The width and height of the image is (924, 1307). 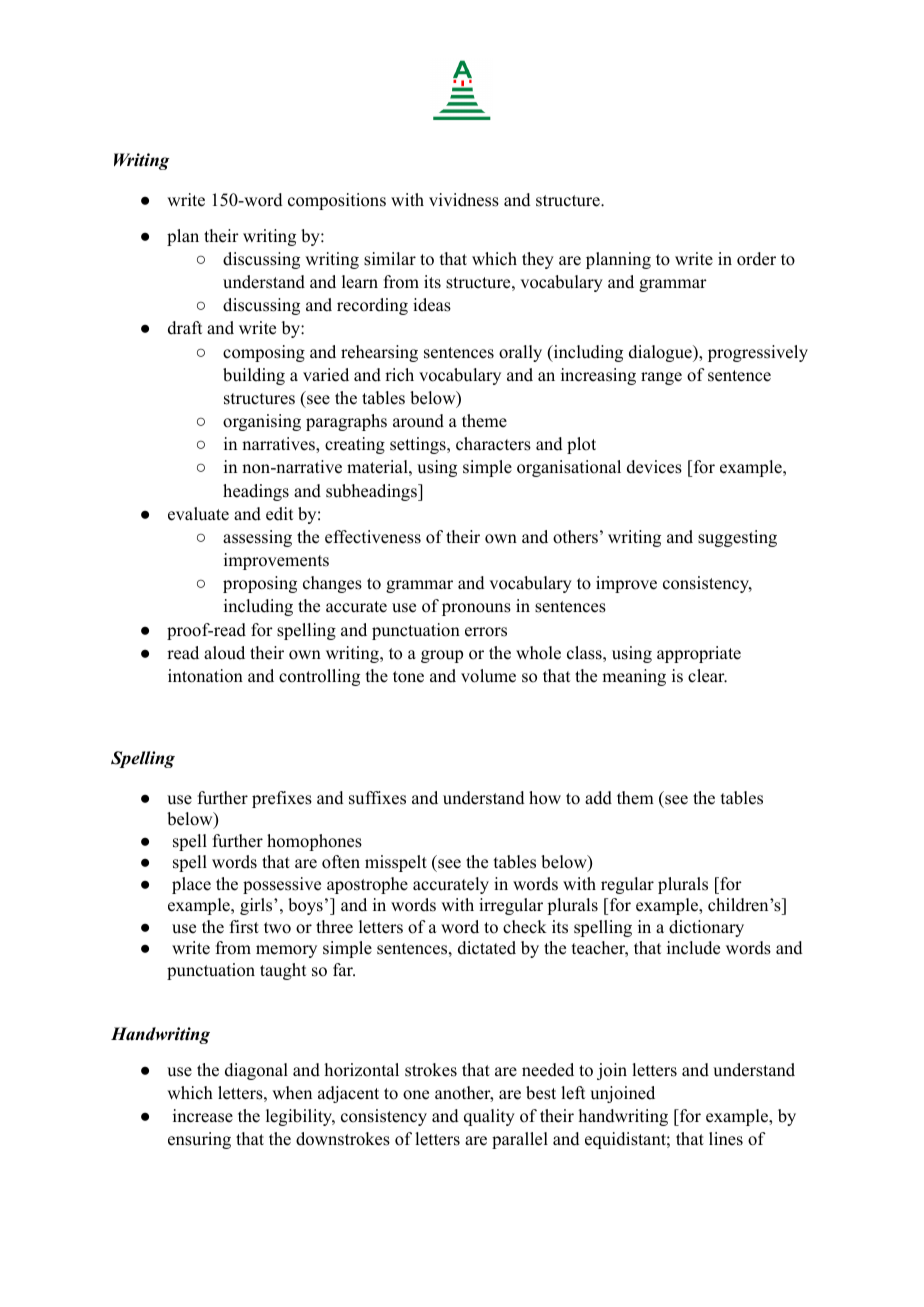 I want to click on volume, so click(x=488, y=676).
